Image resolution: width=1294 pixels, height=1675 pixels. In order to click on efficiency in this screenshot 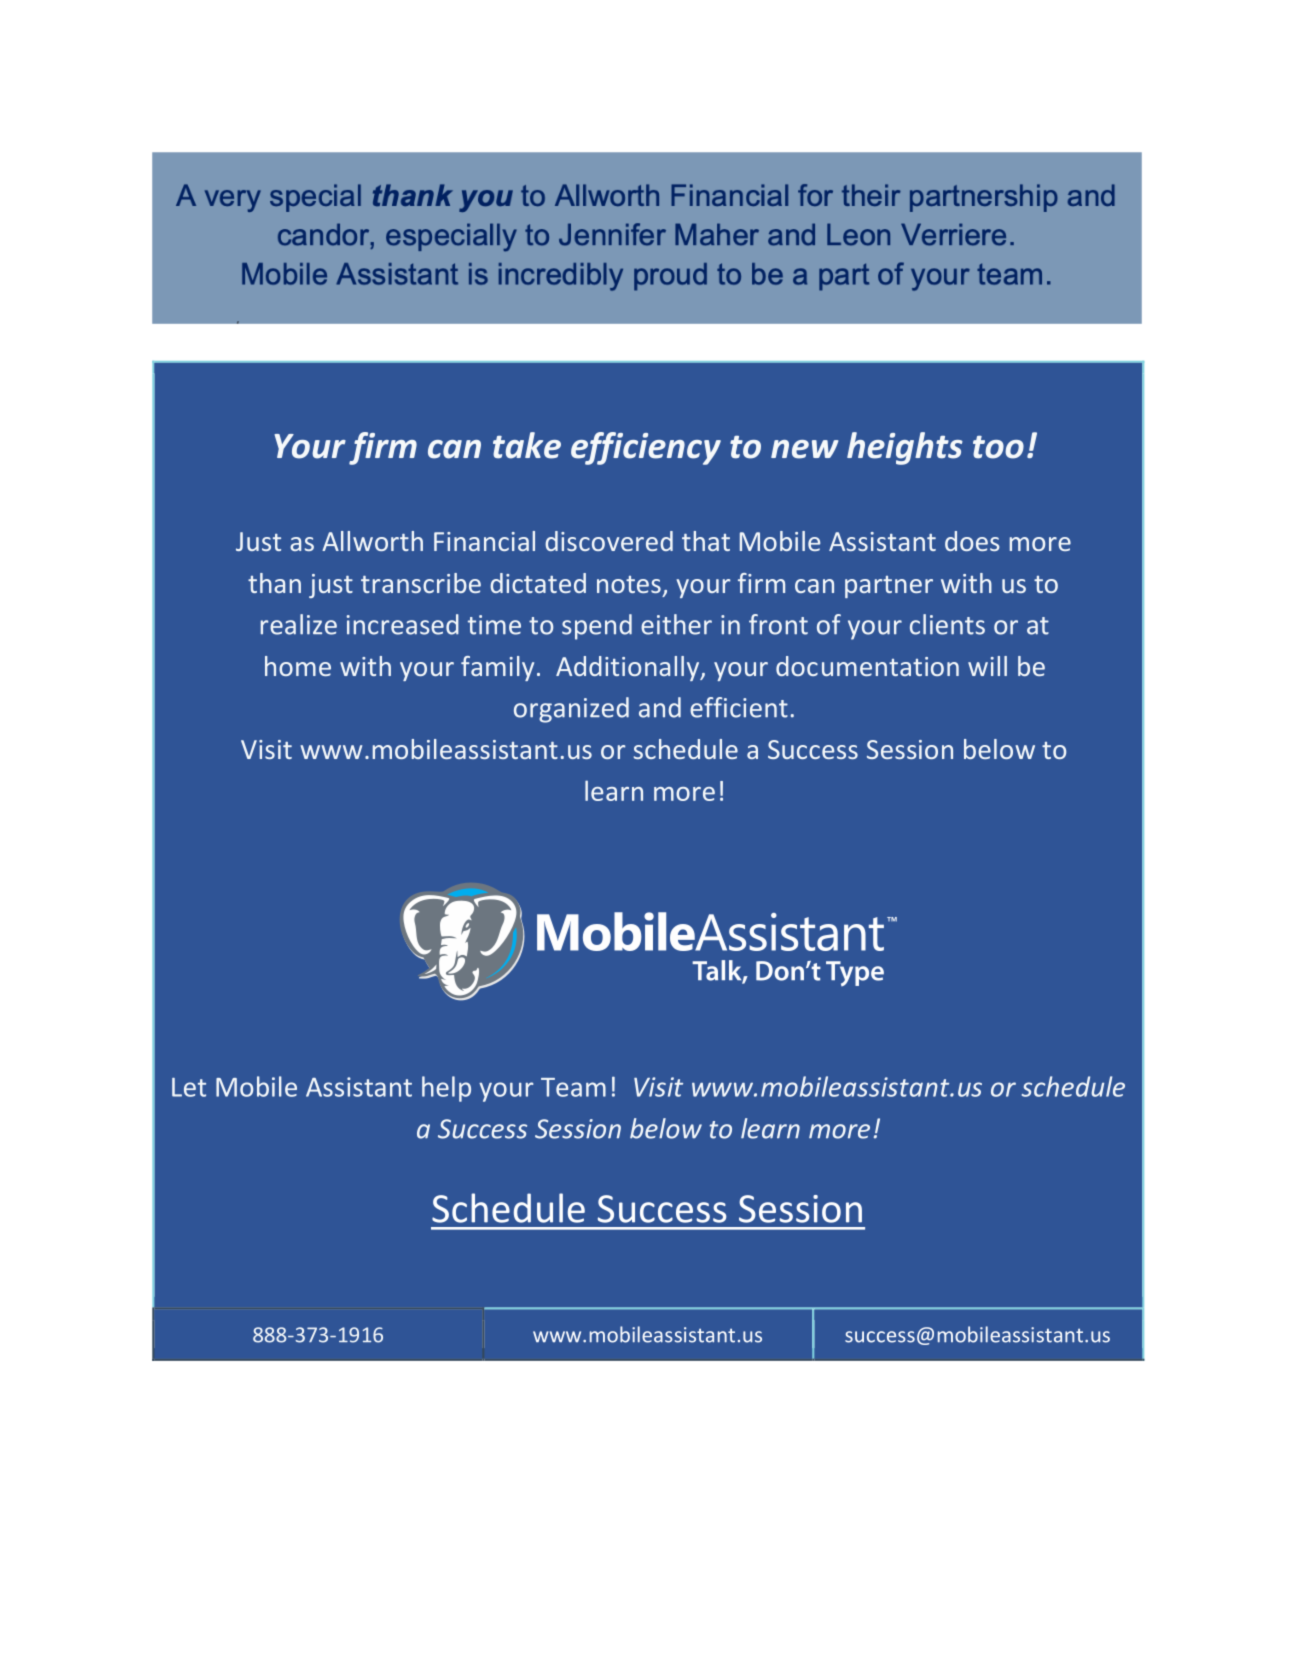, I will do `click(646, 448)`.
